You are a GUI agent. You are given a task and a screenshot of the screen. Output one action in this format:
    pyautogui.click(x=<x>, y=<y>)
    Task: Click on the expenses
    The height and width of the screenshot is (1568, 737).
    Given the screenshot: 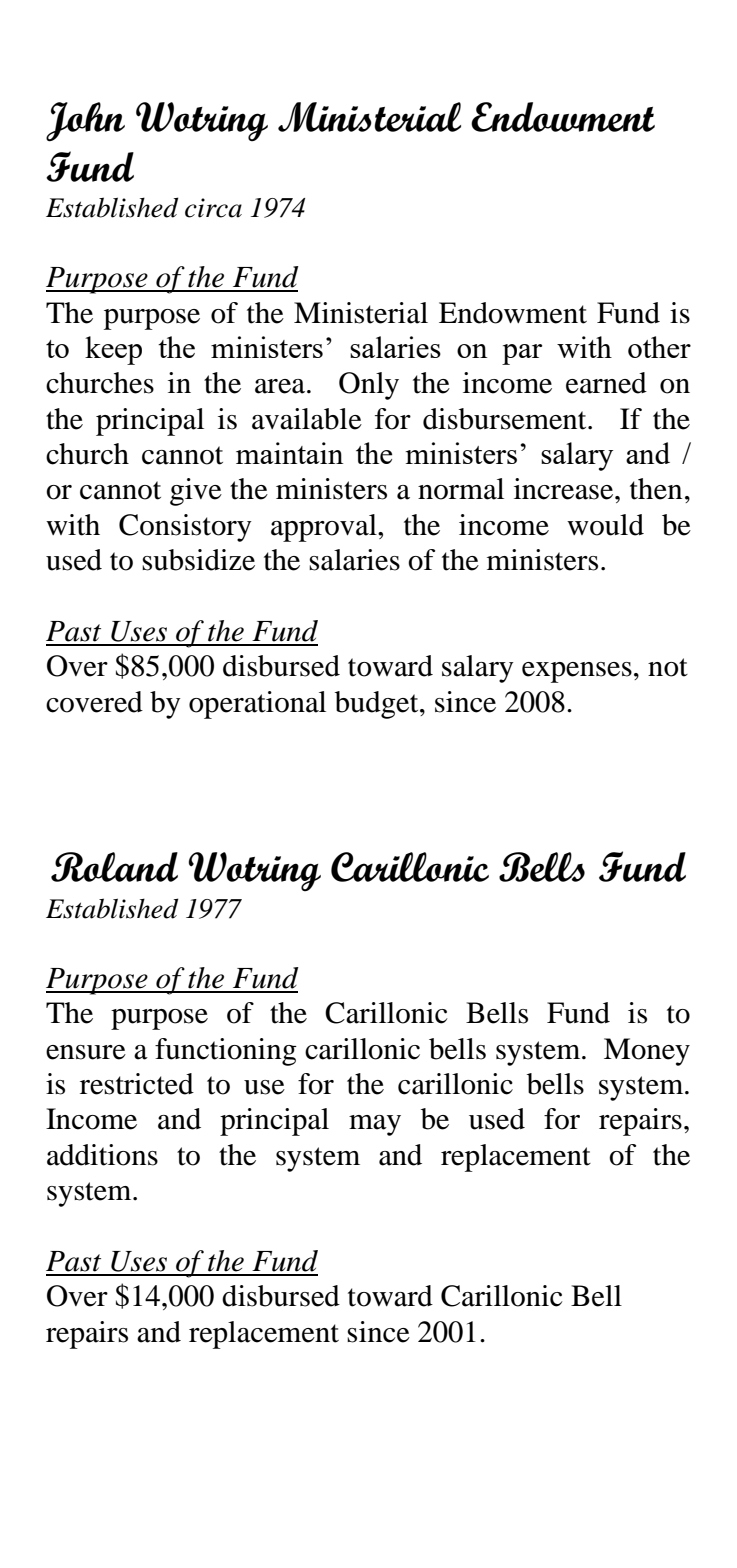 What is the action you would take?
    pyautogui.click(x=577, y=672)
